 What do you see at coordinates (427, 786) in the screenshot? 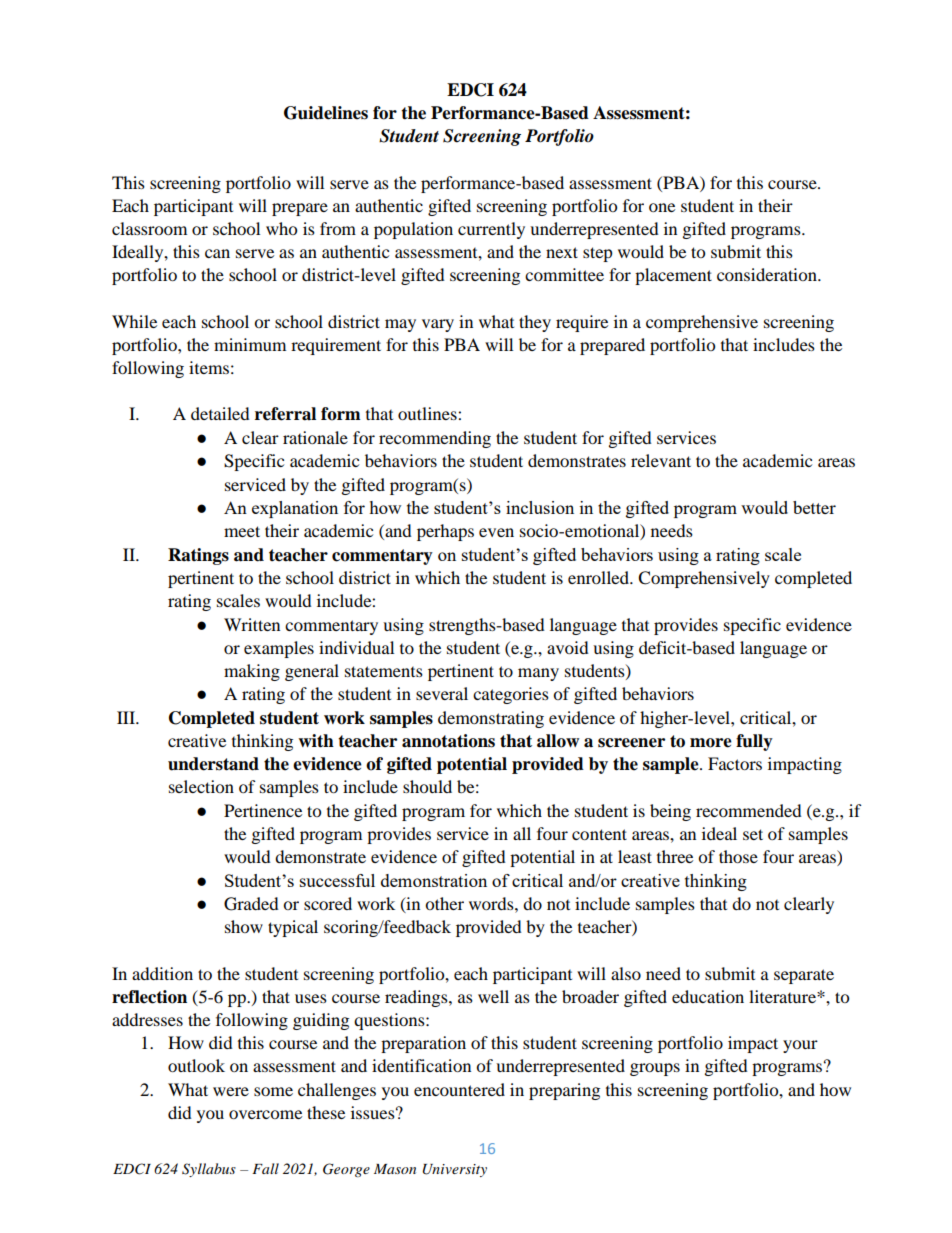
I see `should` at bounding box center [427, 786].
